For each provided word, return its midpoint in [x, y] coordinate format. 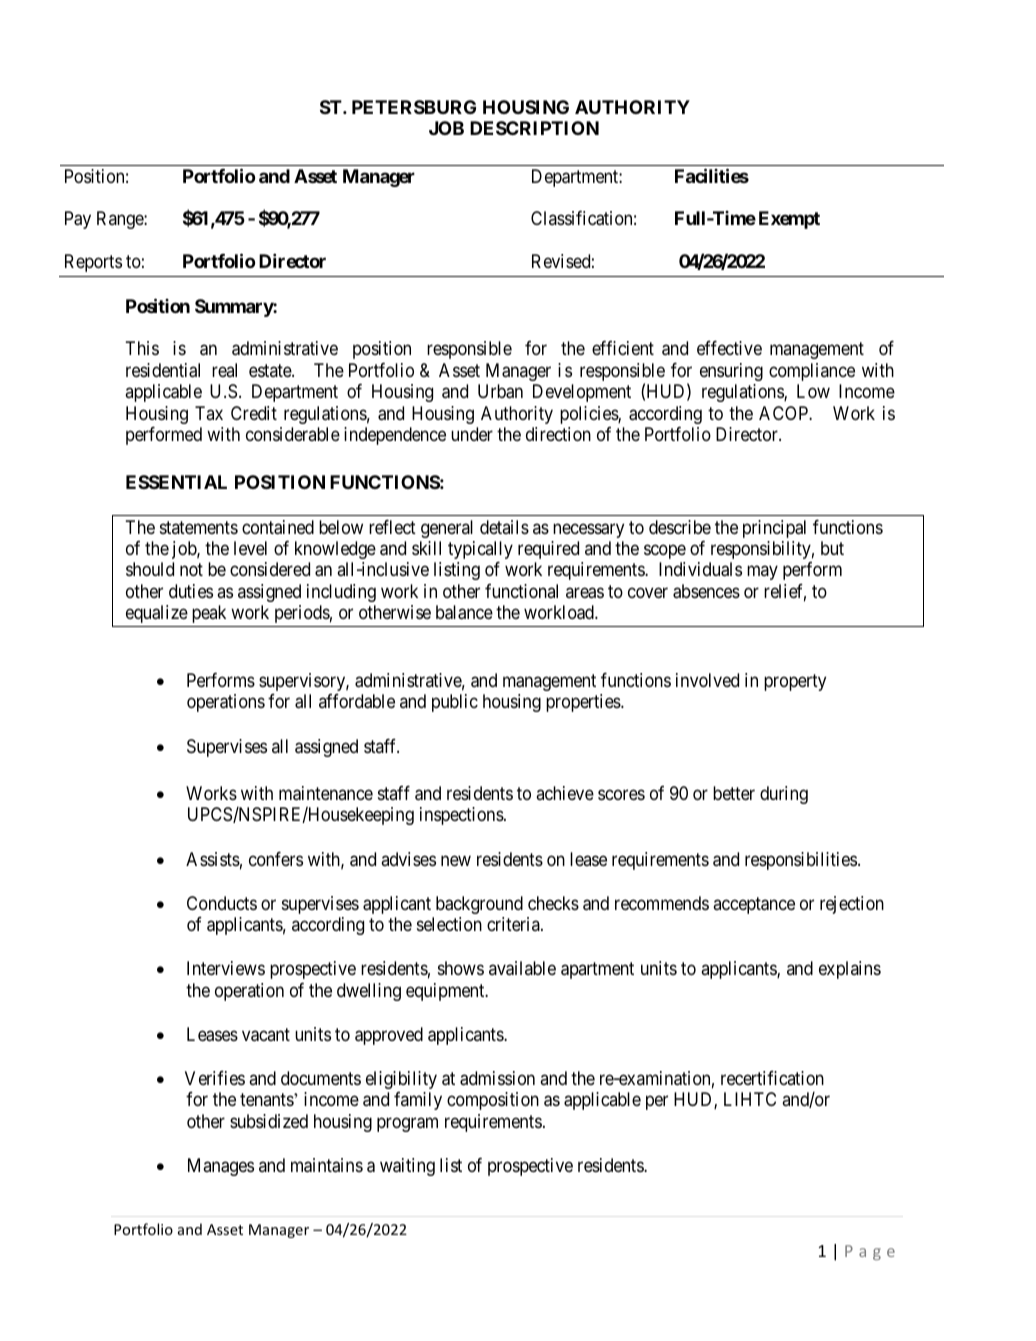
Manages [221, 1167]
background [479, 905]
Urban [500, 391]
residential [163, 370]
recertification [772, 1078]
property [795, 682]
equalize [157, 614]
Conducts [222, 903]
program [407, 1124]
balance [464, 612]
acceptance [754, 905]
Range [121, 220]
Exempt [789, 220]
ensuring [731, 372]
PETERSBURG [414, 107]
